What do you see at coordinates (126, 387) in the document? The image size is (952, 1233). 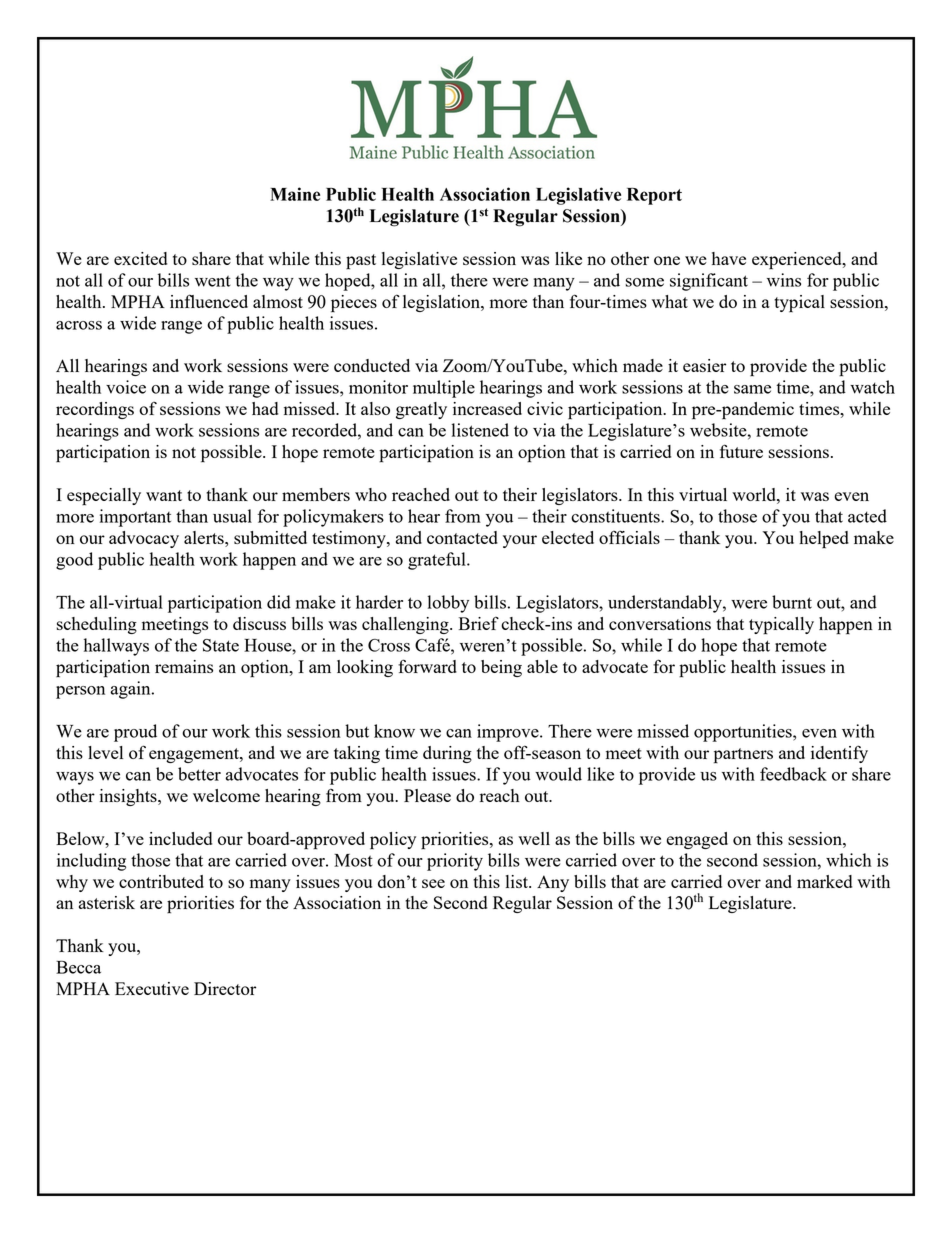 I see `voice` at bounding box center [126, 387].
